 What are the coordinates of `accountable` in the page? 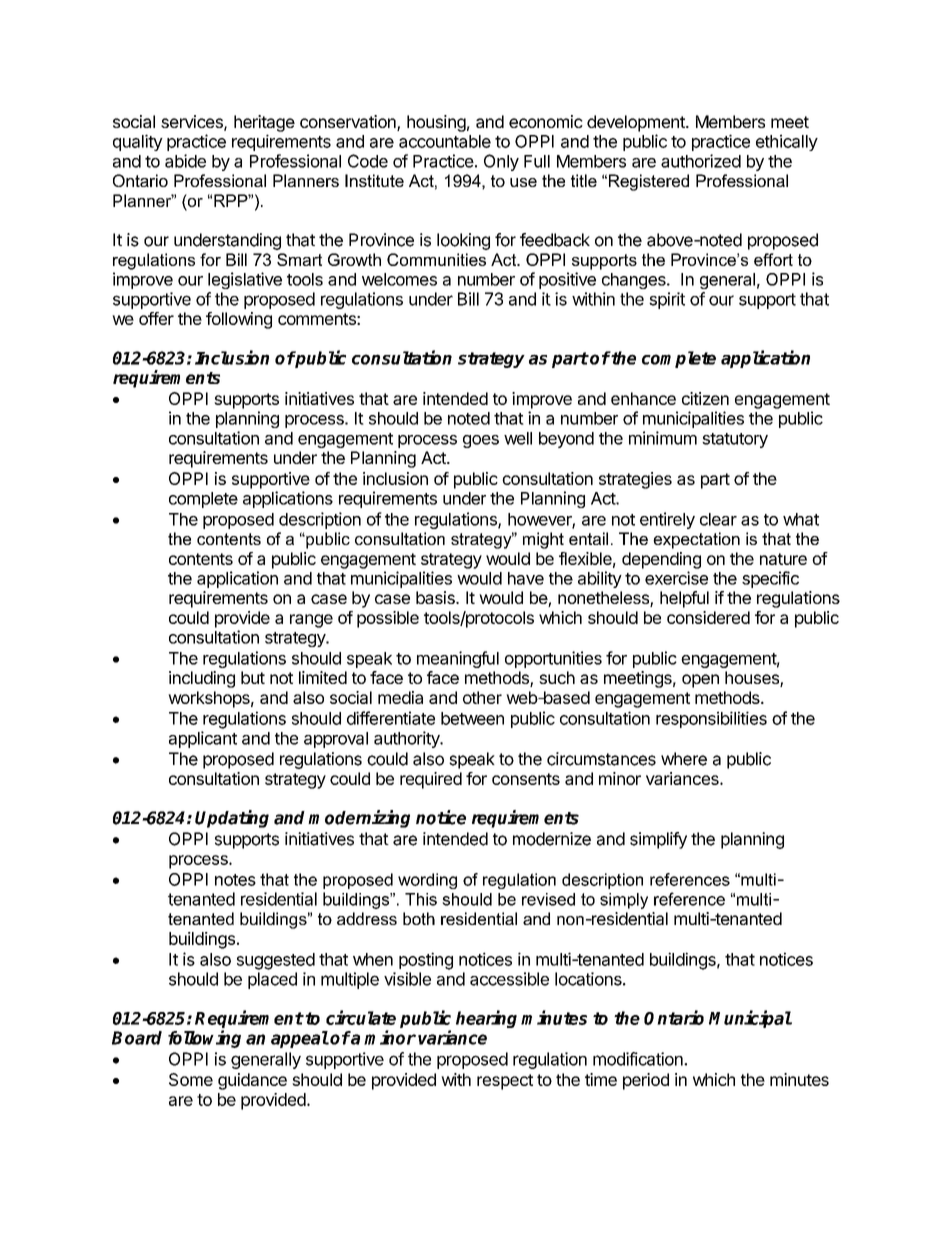 It's located at (445, 141).
